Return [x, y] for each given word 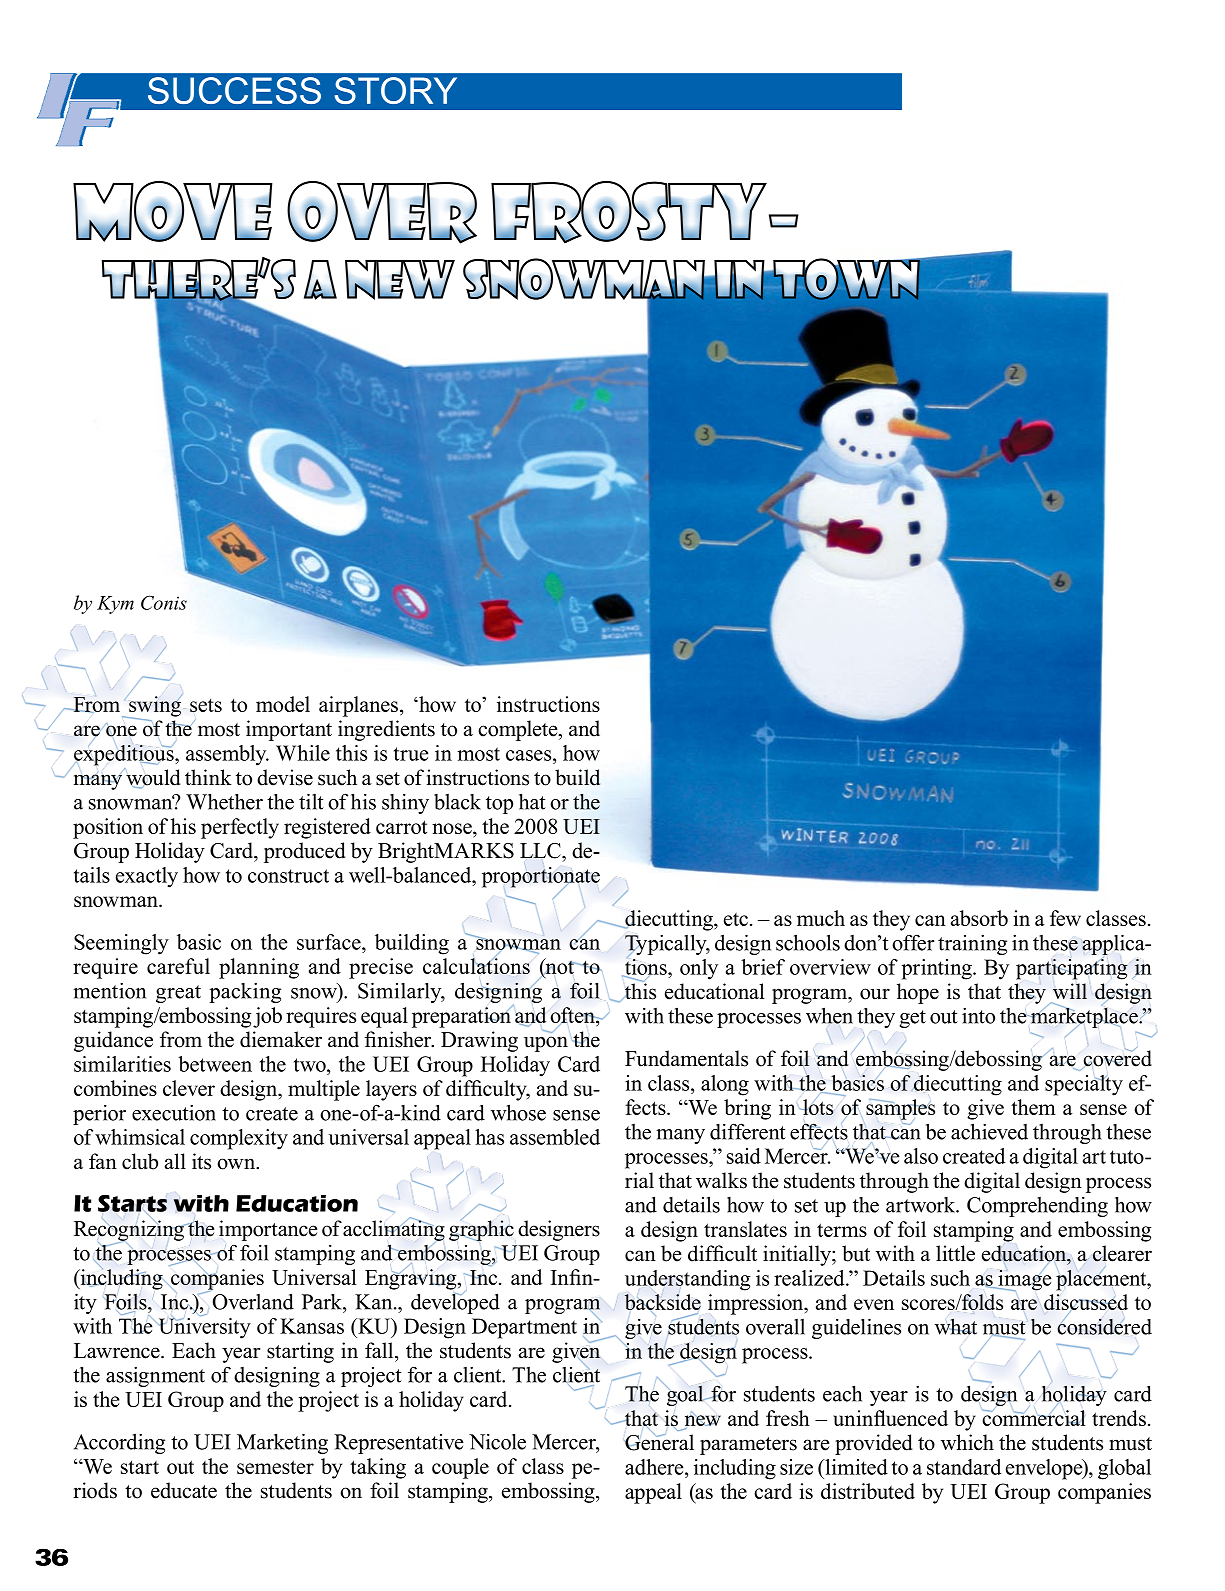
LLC [541, 851]
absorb [979, 918]
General [659, 1441]
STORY [396, 90]
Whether [224, 802]
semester [275, 1467]
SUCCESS [234, 90]
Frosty [629, 212]
